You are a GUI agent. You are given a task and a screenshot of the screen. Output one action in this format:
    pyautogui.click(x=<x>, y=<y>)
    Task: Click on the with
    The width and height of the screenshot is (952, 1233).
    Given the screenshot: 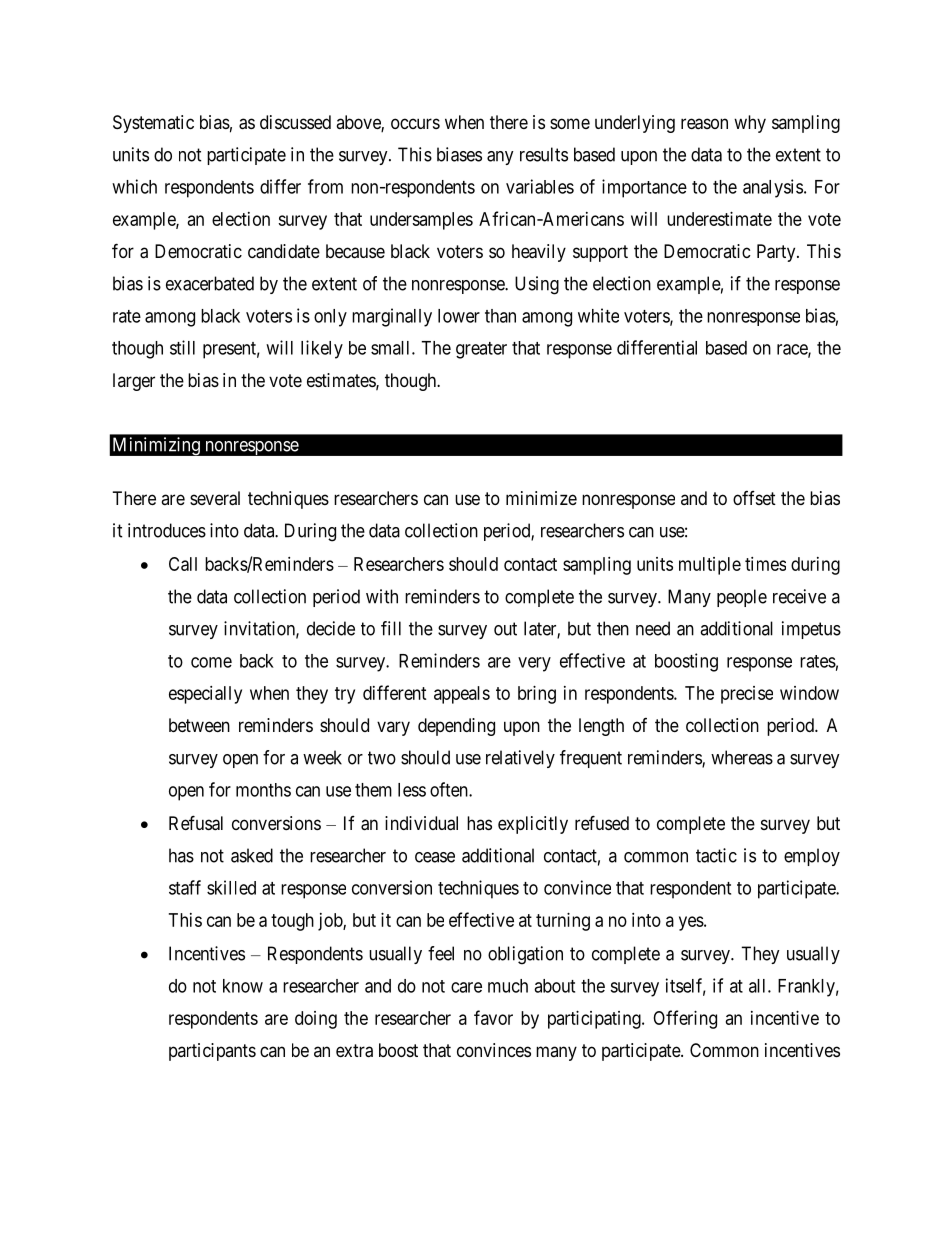 What is the action you would take?
    pyautogui.click(x=382, y=596)
